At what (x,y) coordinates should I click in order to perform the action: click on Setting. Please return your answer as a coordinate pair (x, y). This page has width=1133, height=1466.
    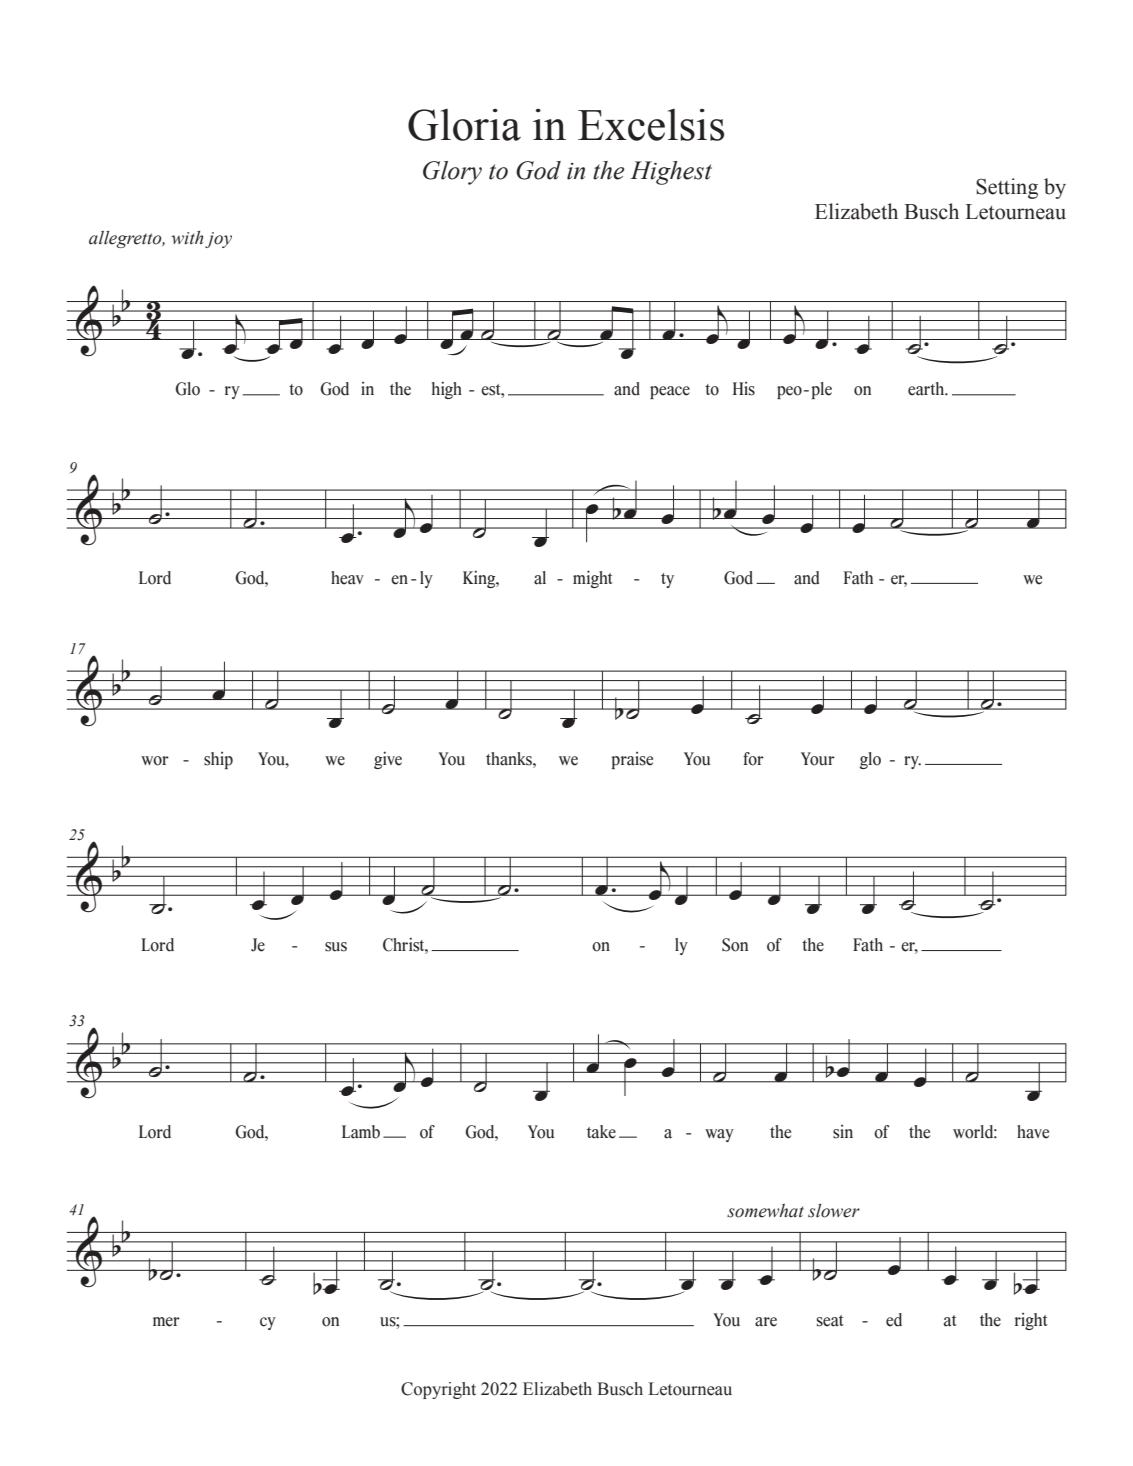
    Looking at the image, I should click on (1007, 188).
